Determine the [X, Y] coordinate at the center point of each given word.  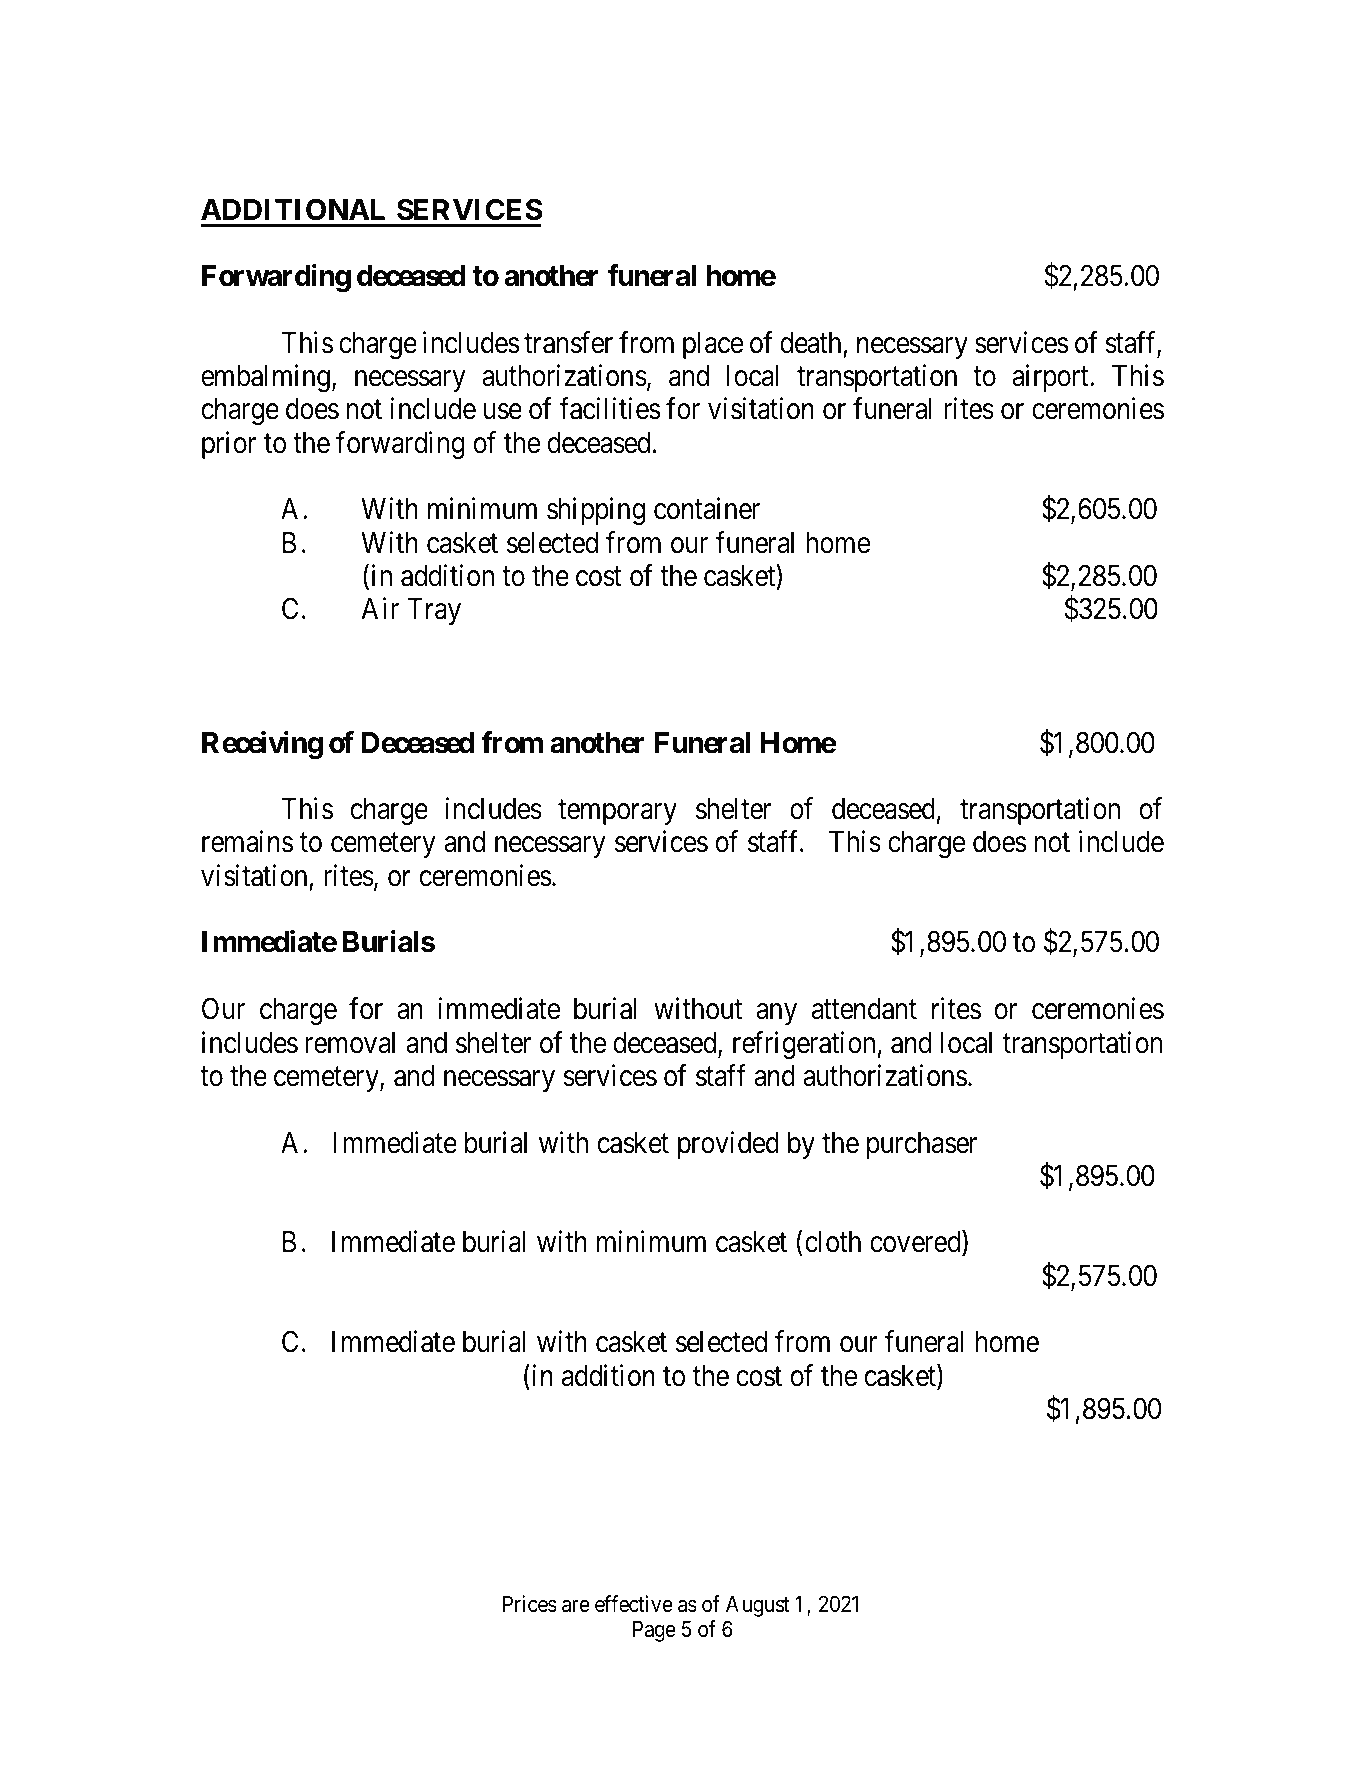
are [576, 1606]
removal [350, 1043]
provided [728, 1145]
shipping [596, 511]
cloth [833, 1242]
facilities [610, 409]
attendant [864, 1009]
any [776, 1014]
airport [1051, 378]
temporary [617, 813]
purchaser [922, 1145]
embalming [266, 378]
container [707, 509]
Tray [434, 611]
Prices [530, 1604]
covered [916, 1243]
